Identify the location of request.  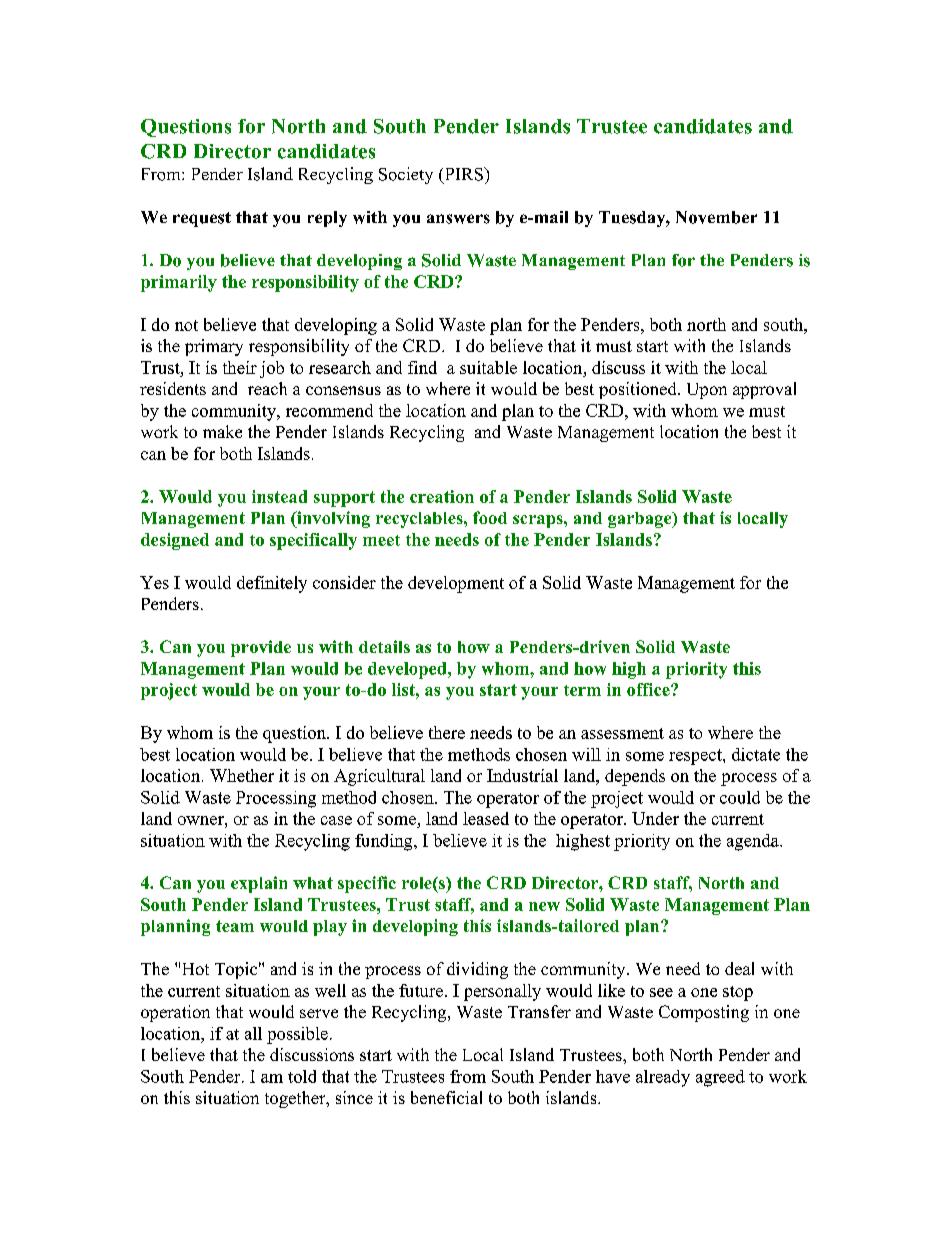
(202, 219).
